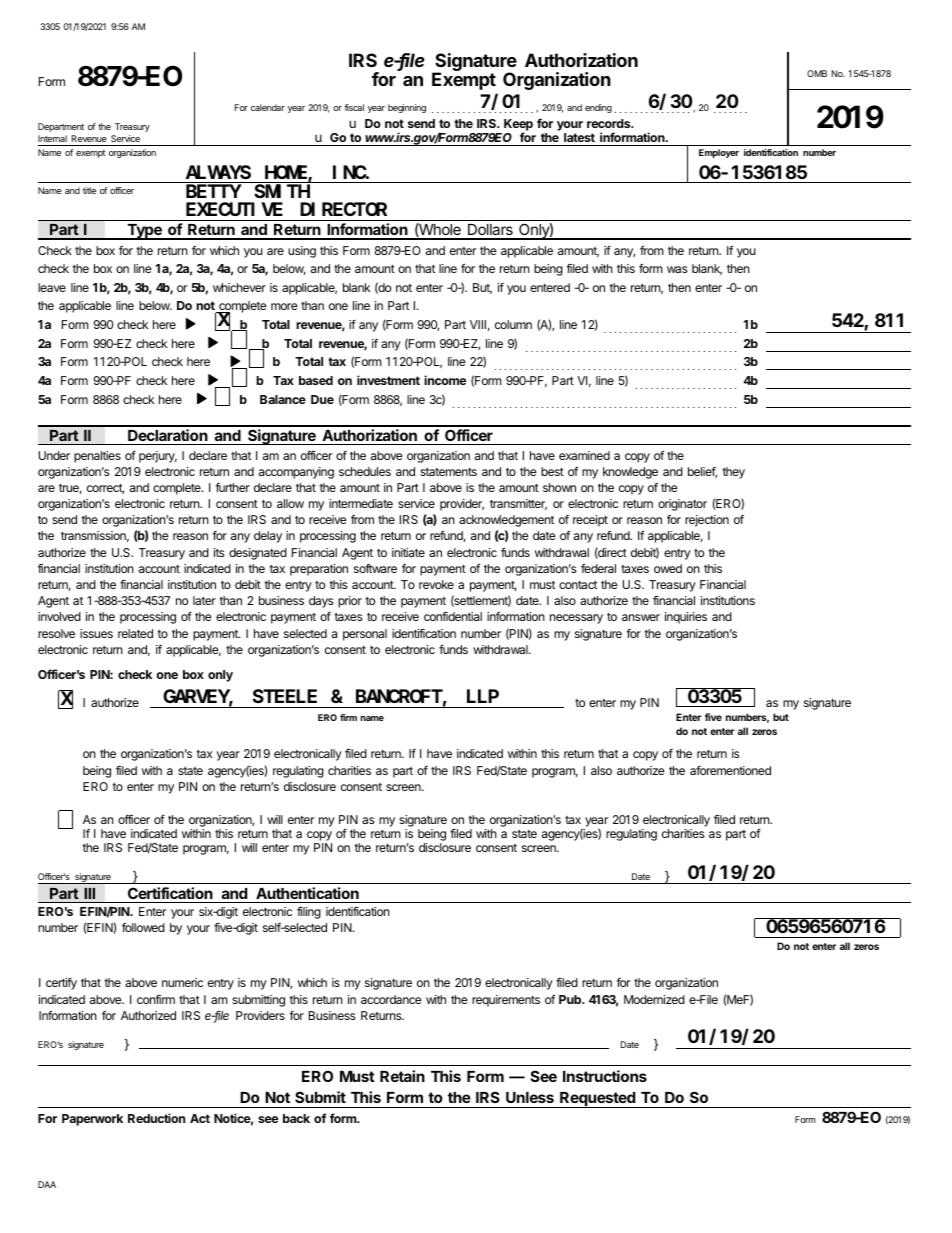 This page has height=1233, width=952. I want to click on Internal, so click(52, 138).
